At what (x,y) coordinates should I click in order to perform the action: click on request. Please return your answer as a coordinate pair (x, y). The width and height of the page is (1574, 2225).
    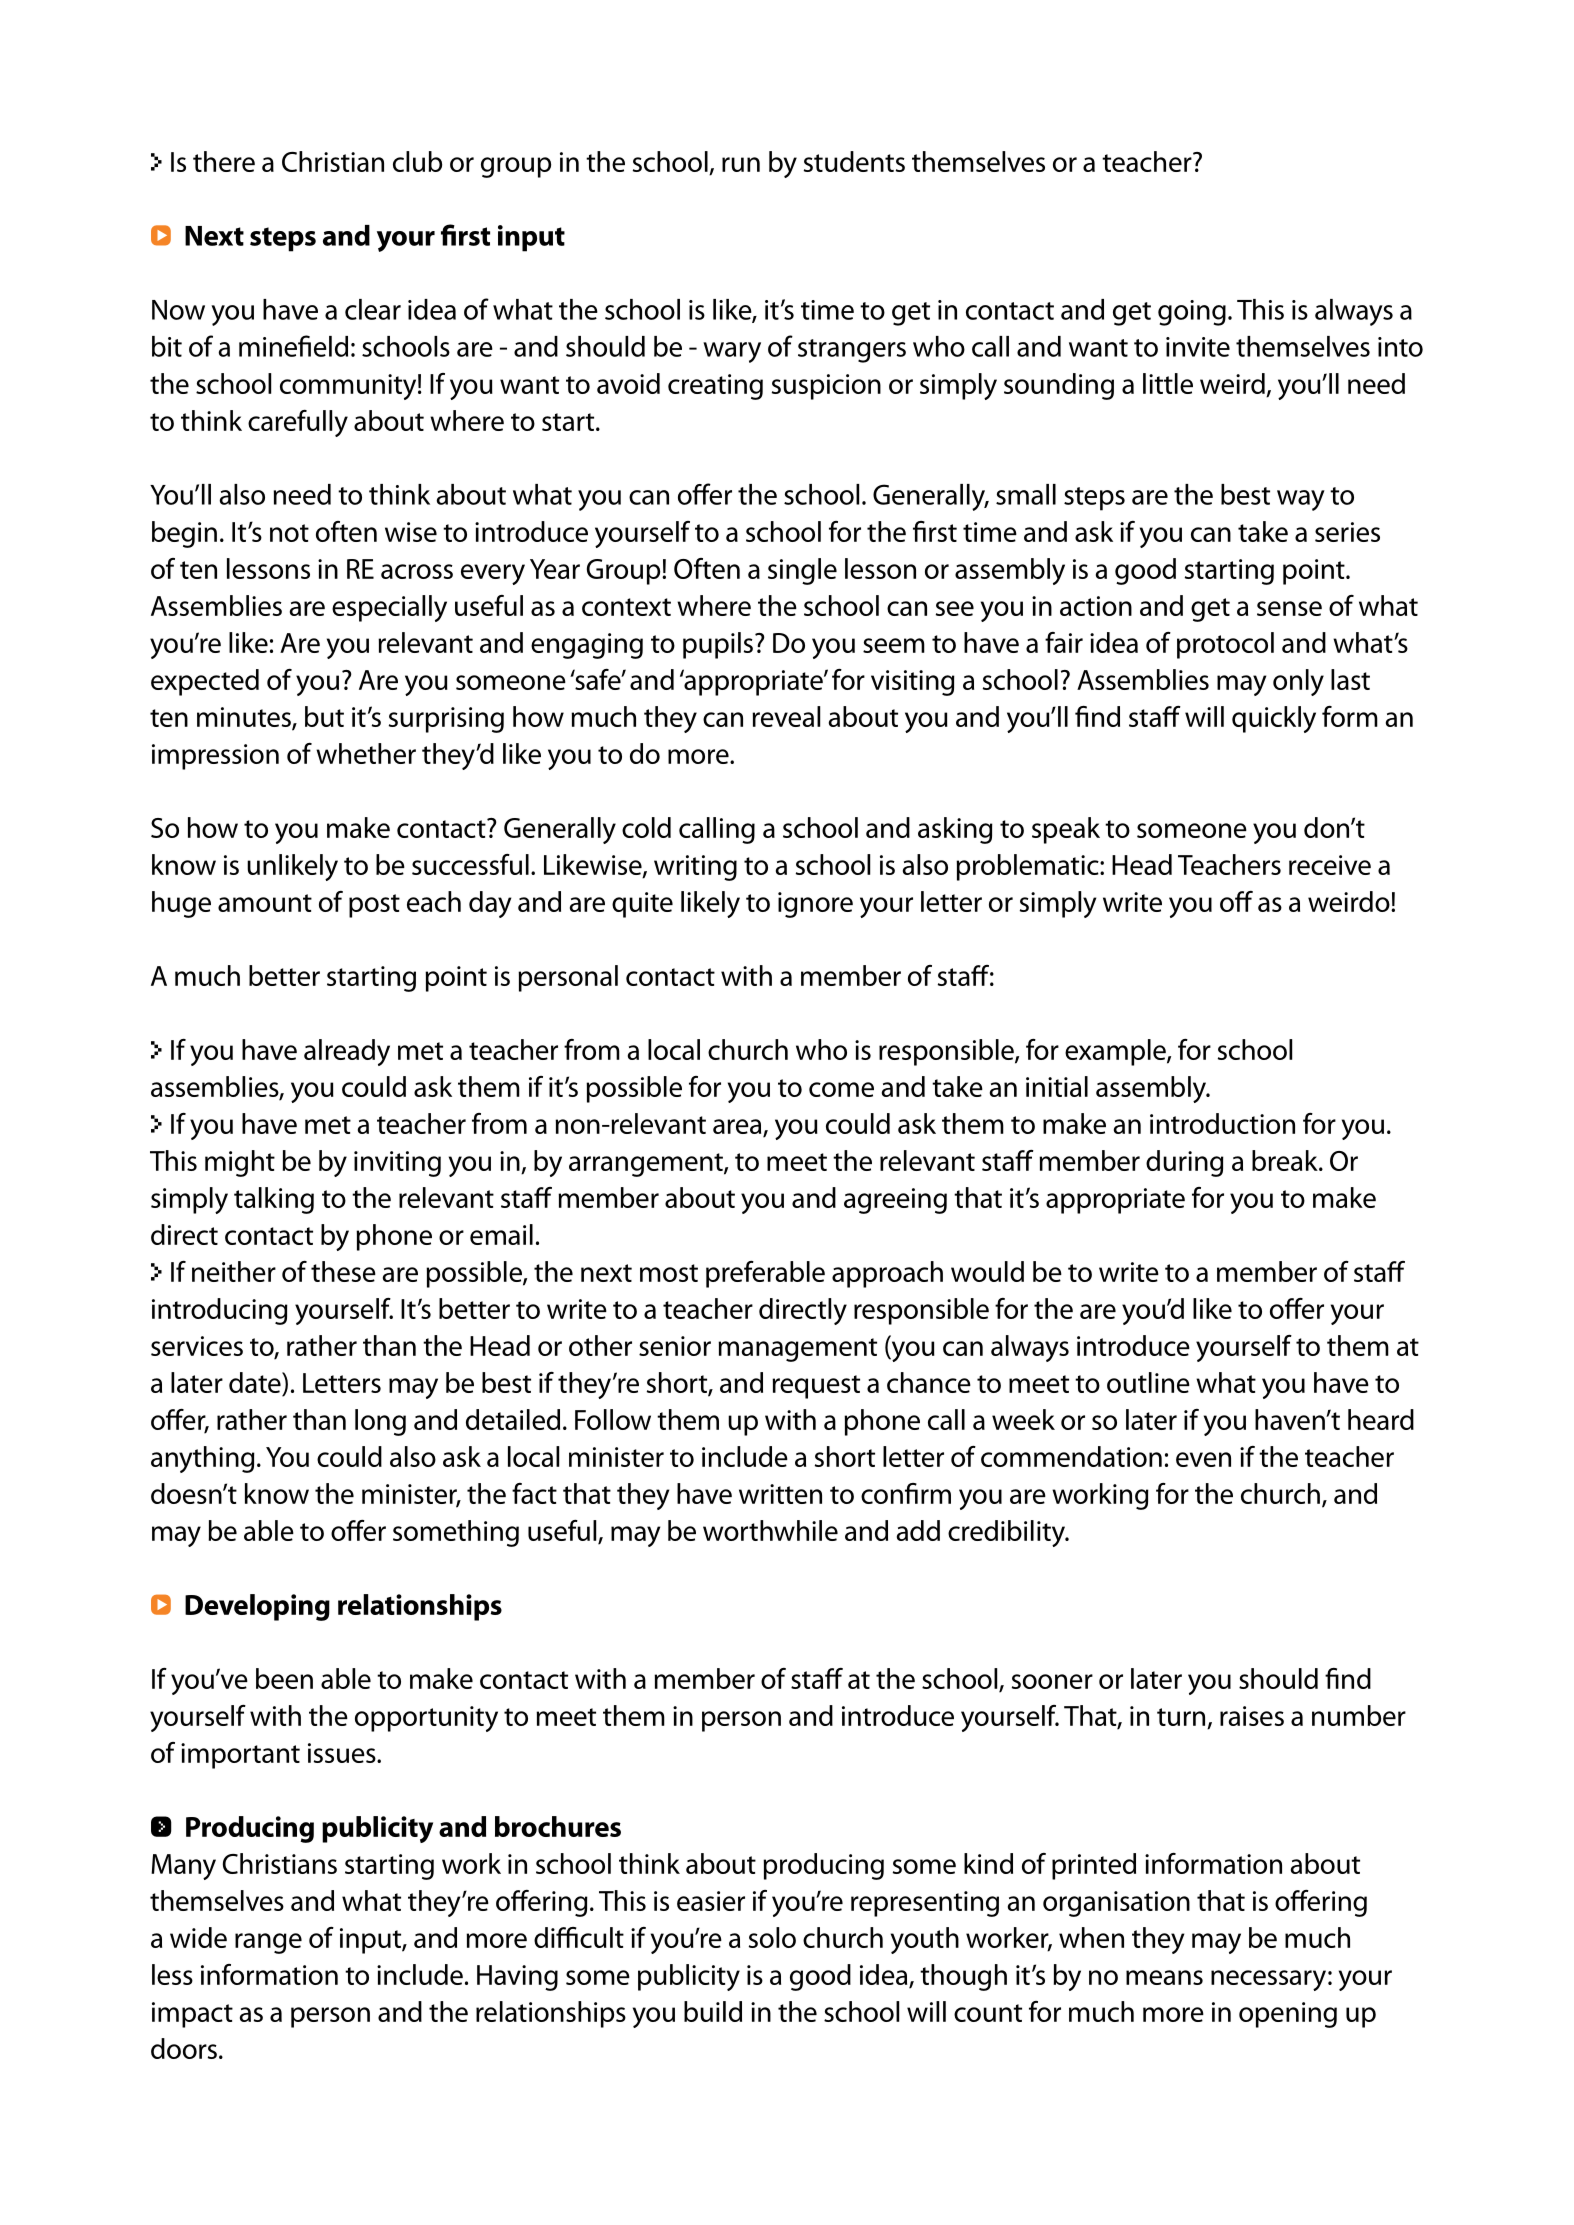
    Looking at the image, I should click on (816, 1387).
